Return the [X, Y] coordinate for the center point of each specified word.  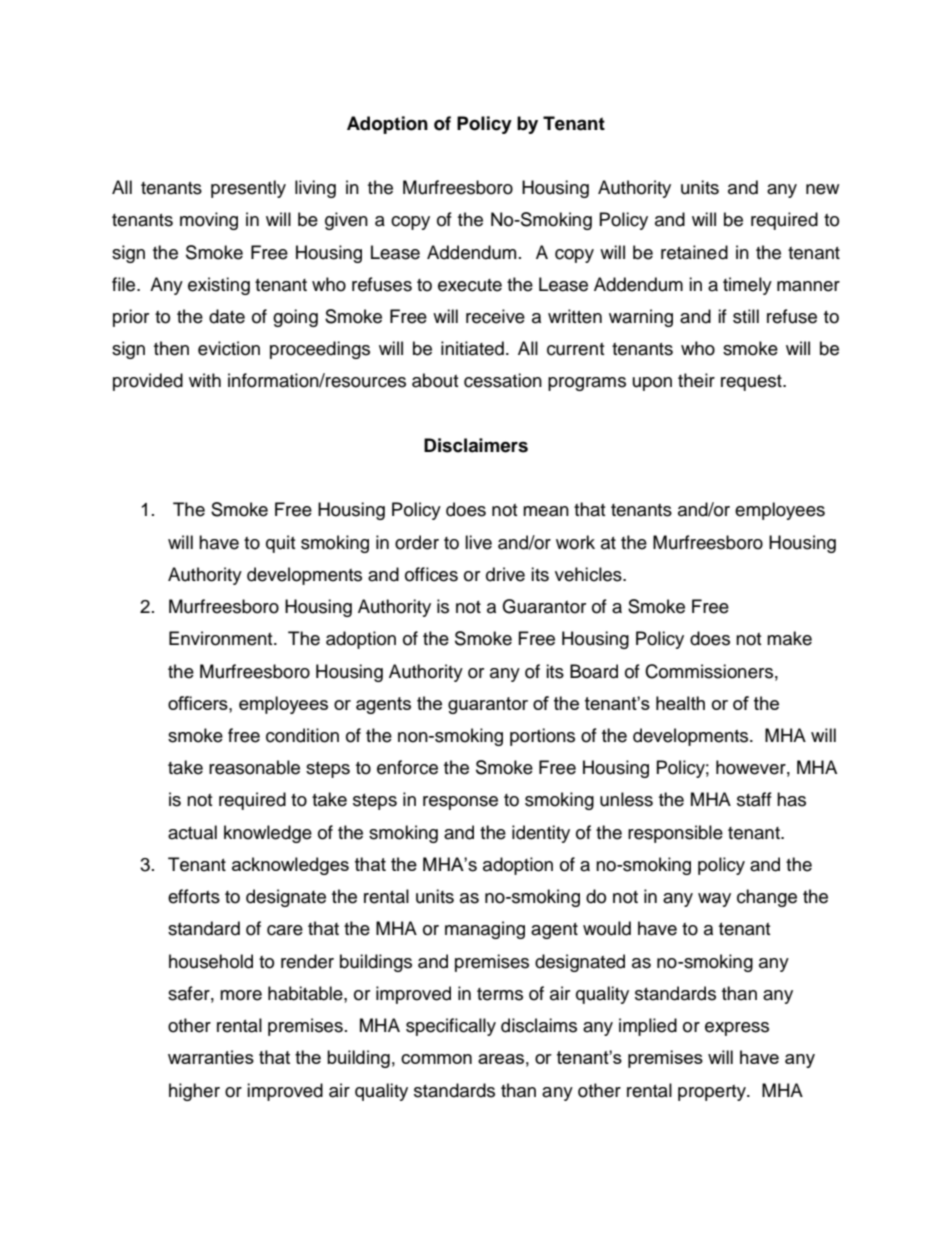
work [575, 542]
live [478, 542]
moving [209, 221]
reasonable [254, 767]
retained [694, 252]
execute [470, 285]
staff [754, 799]
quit [280, 544]
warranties [211, 1057]
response [460, 803]
